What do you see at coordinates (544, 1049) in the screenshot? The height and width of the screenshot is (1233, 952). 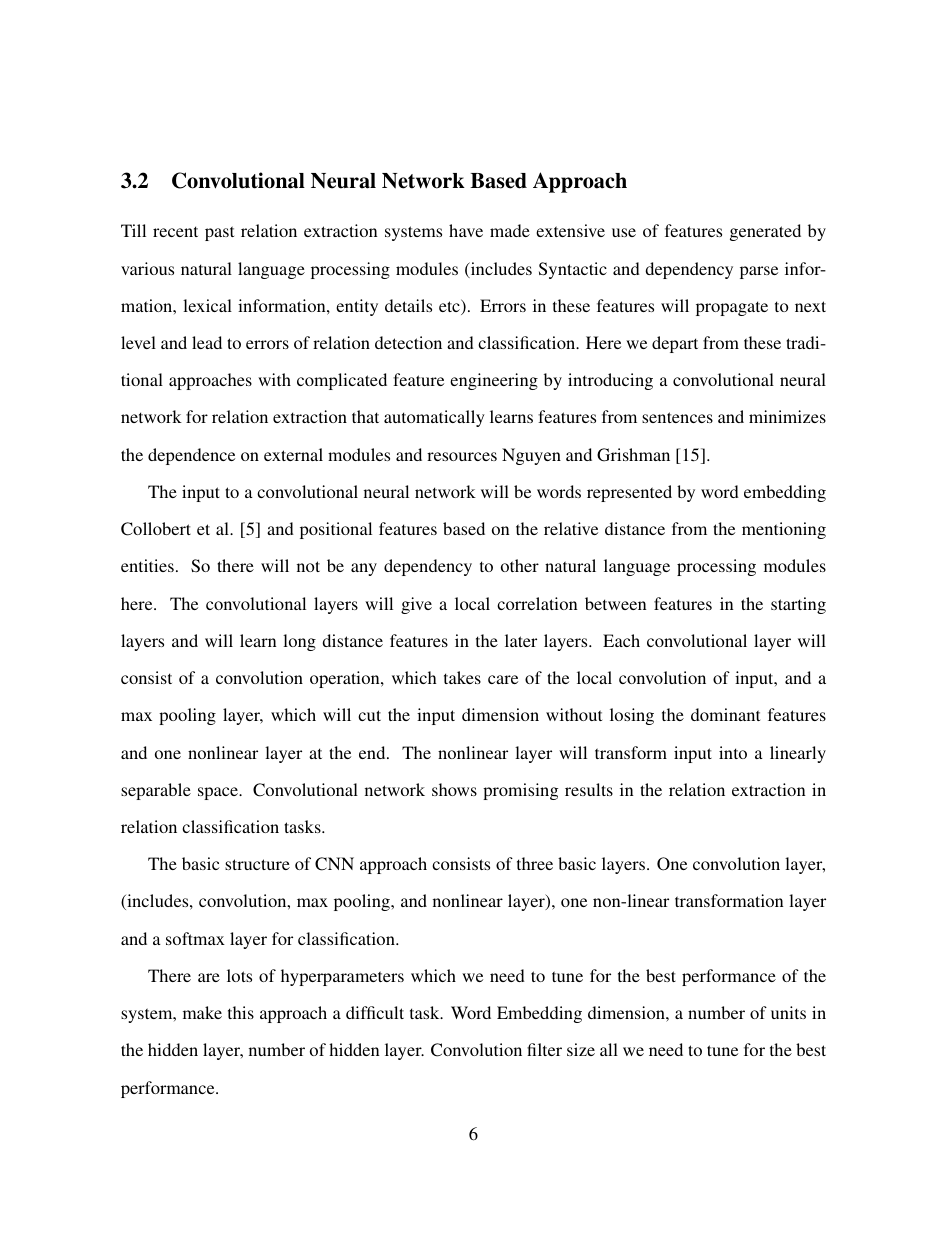 I see `filter` at bounding box center [544, 1049].
